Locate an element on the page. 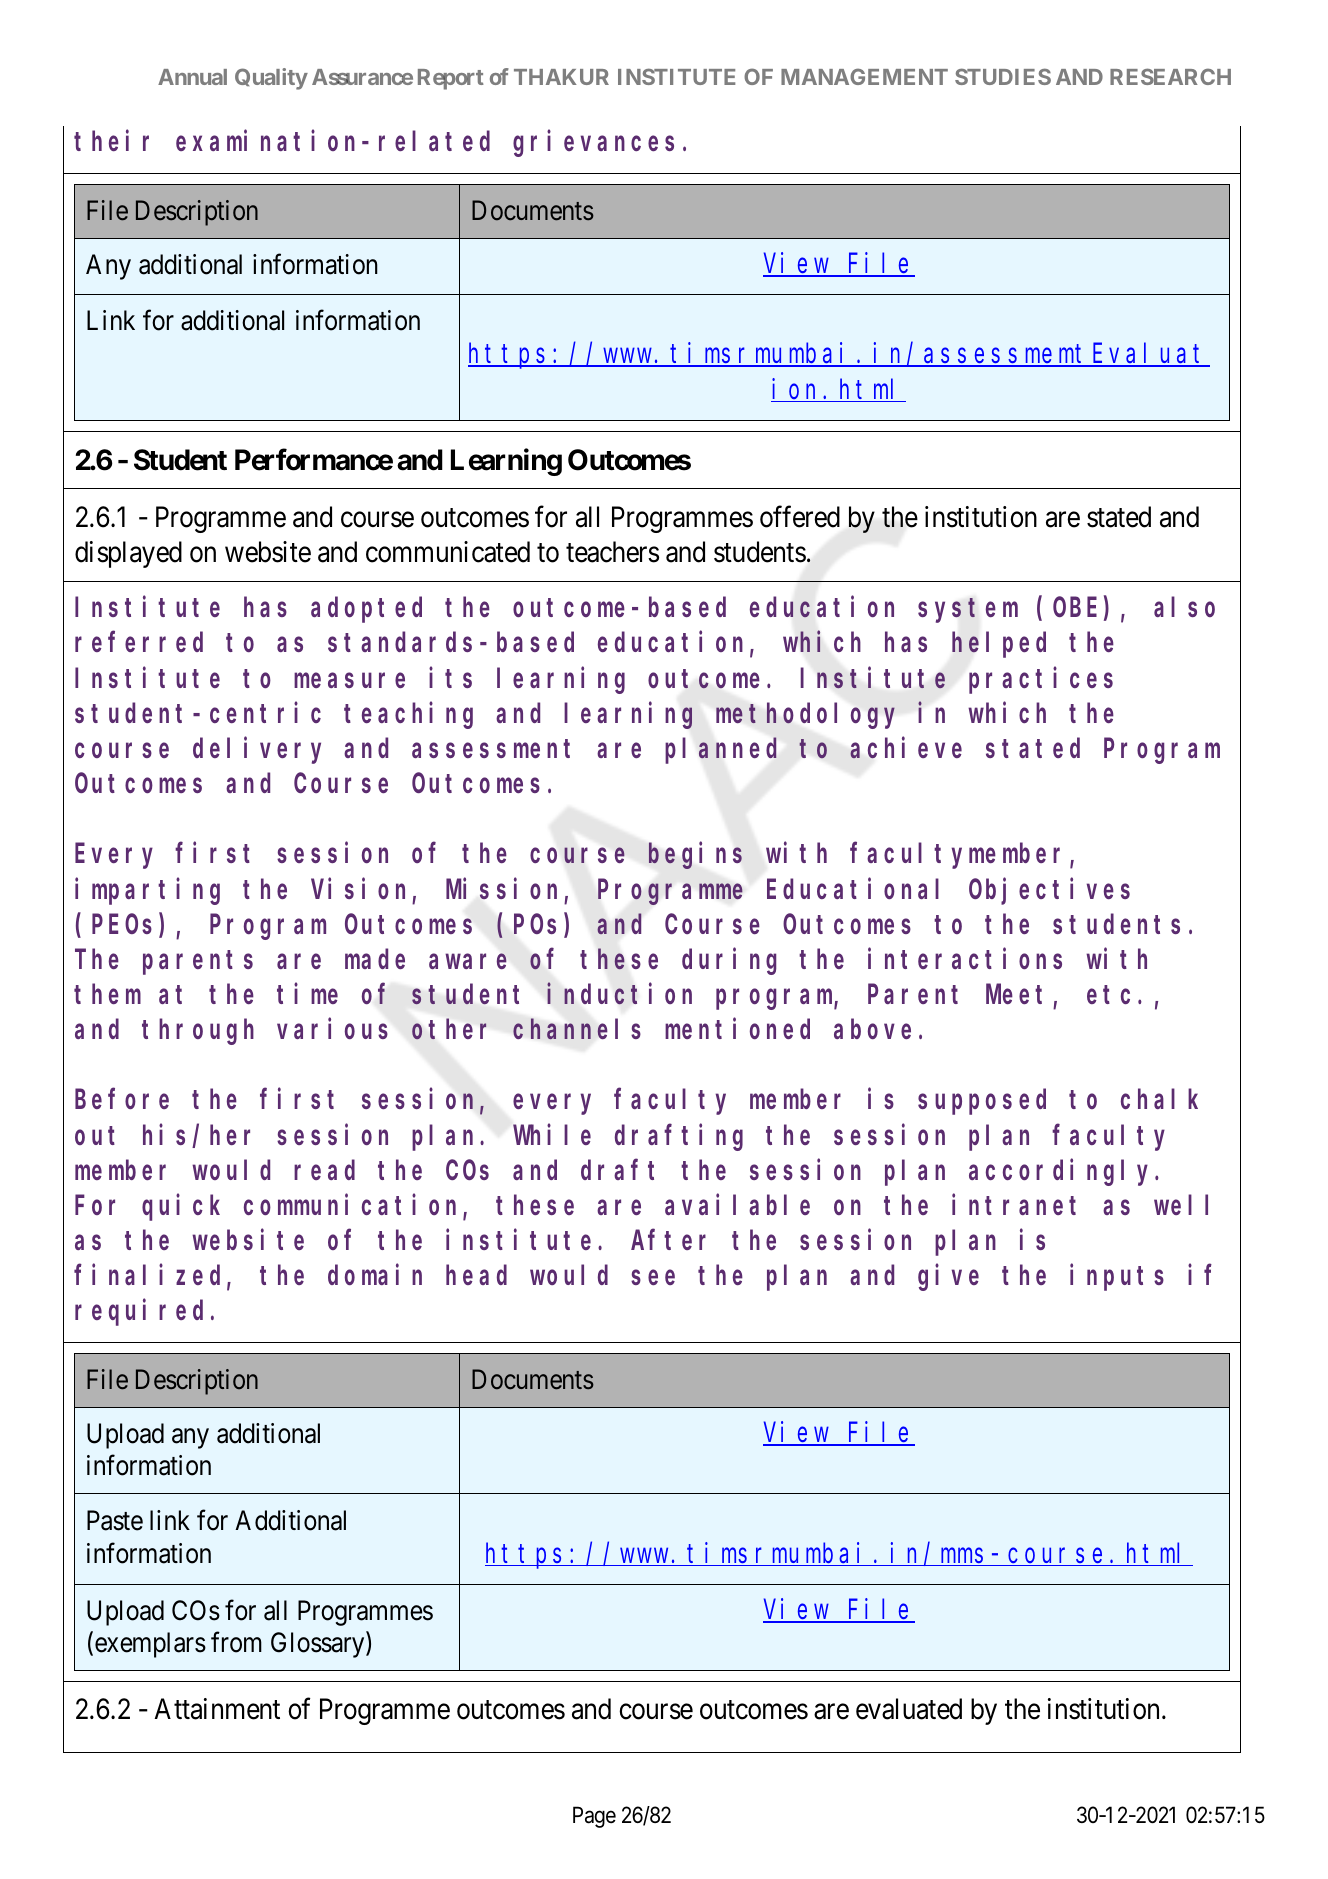 This image has width=1328, height=1879. Page is located at coordinates (594, 1817).
